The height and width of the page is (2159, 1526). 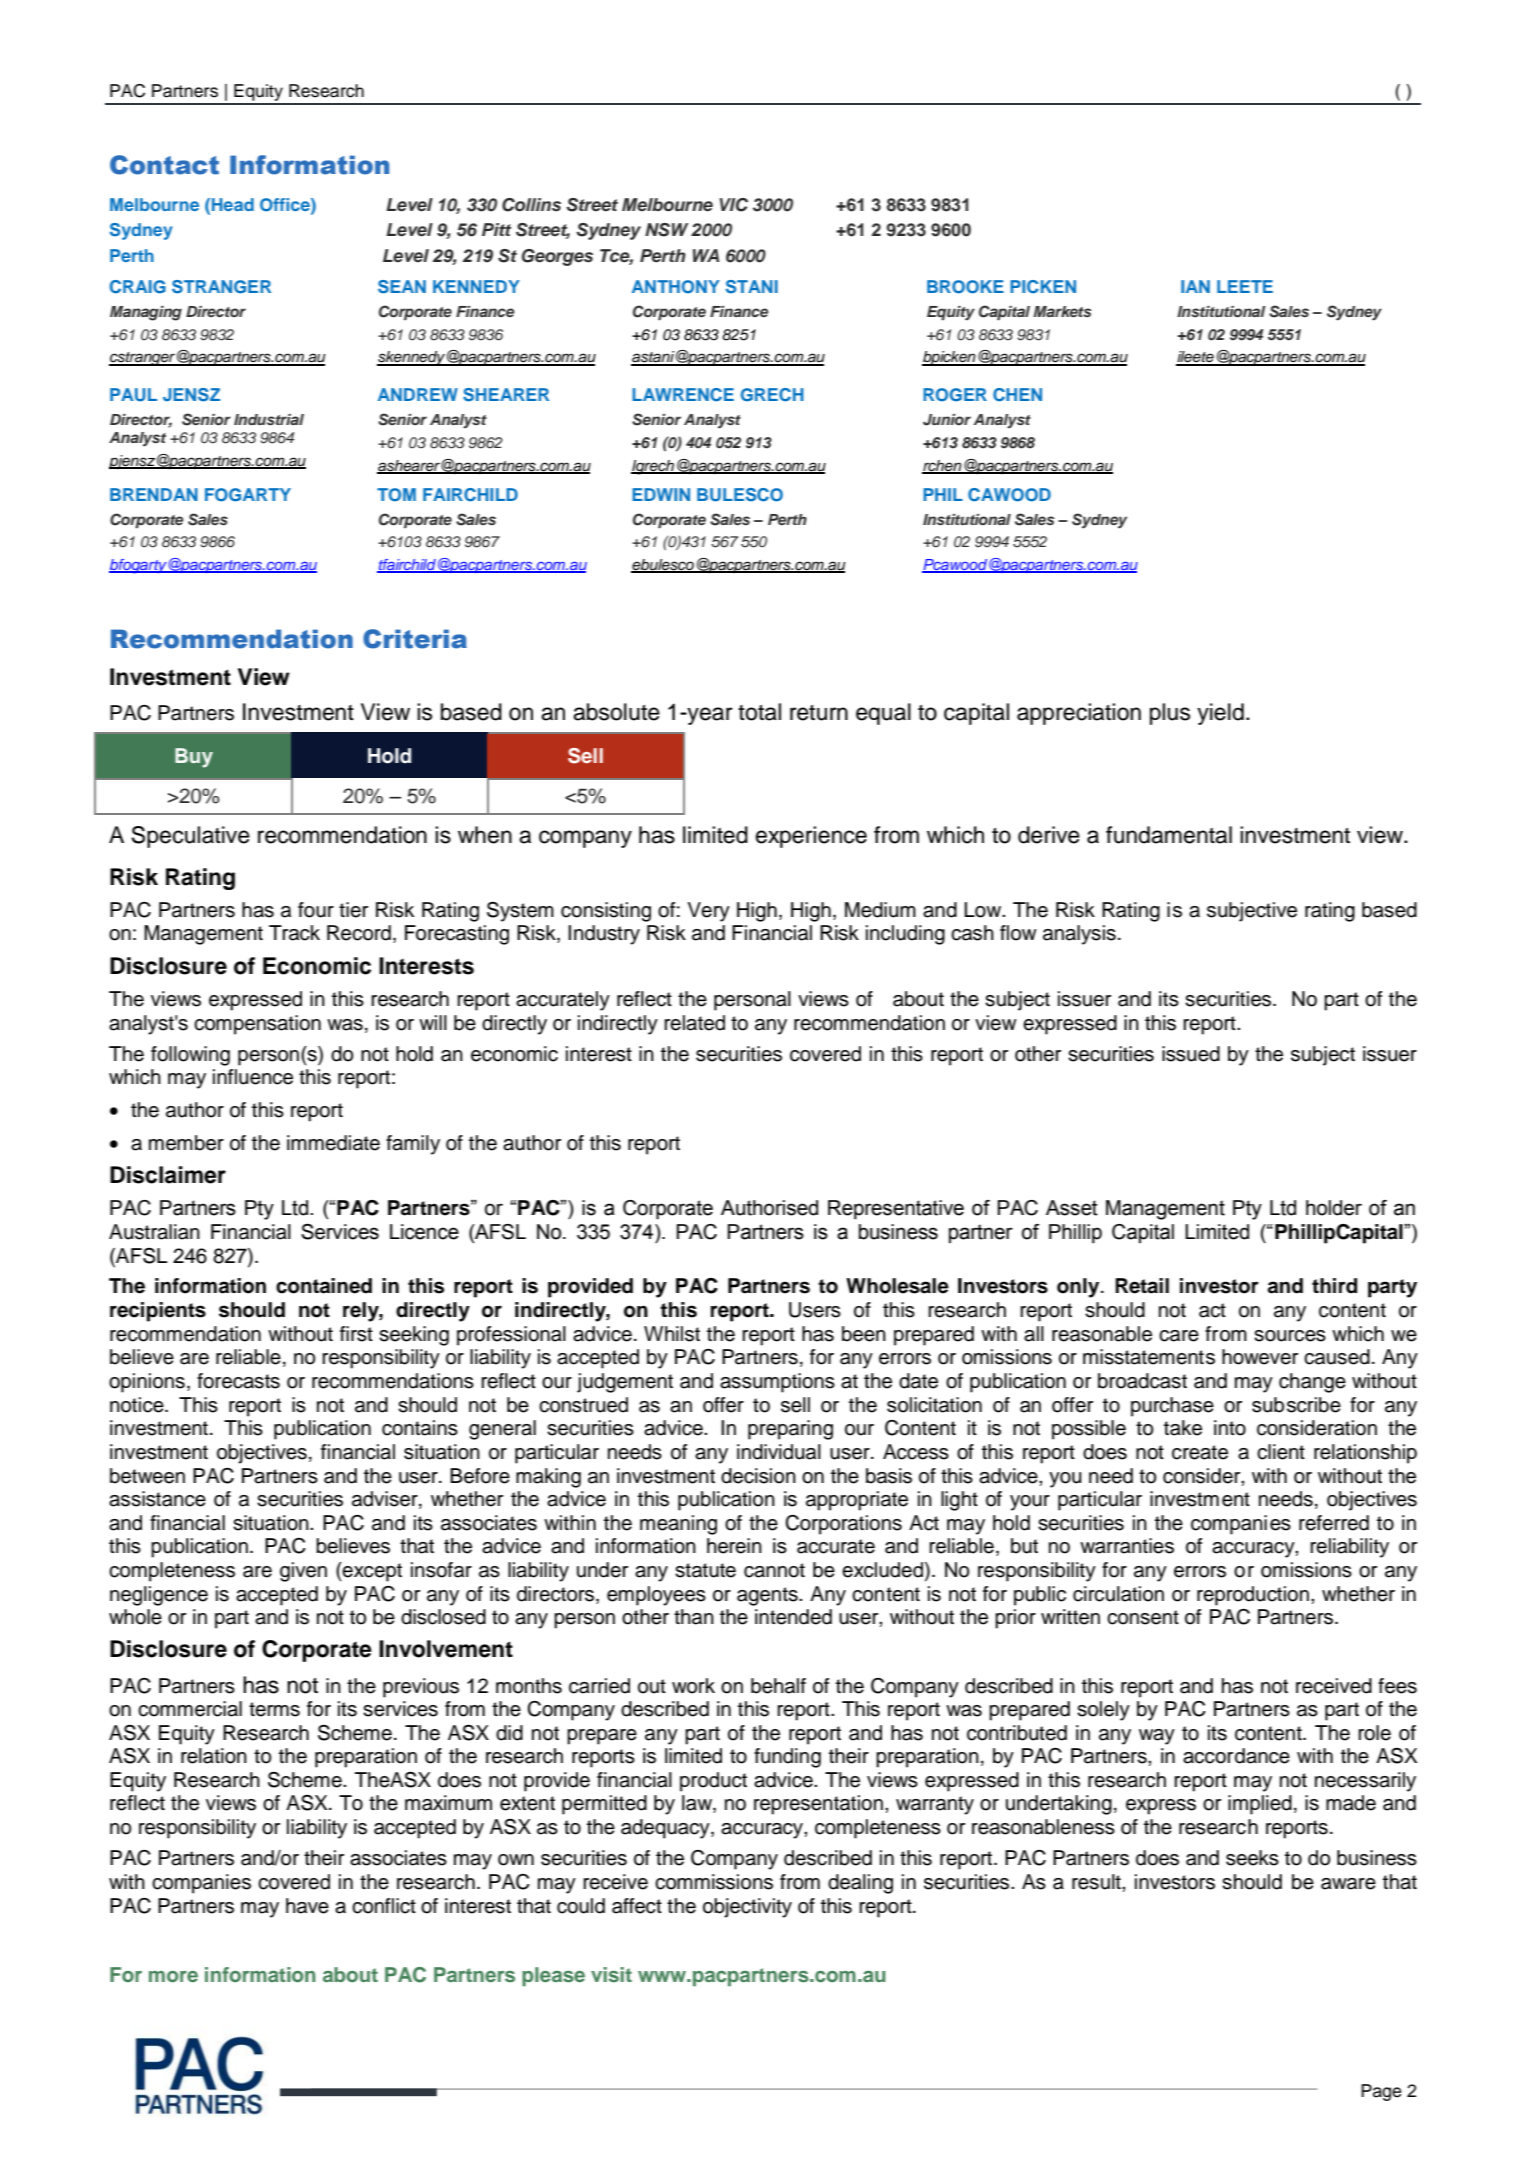 I want to click on experience, so click(x=811, y=837).
